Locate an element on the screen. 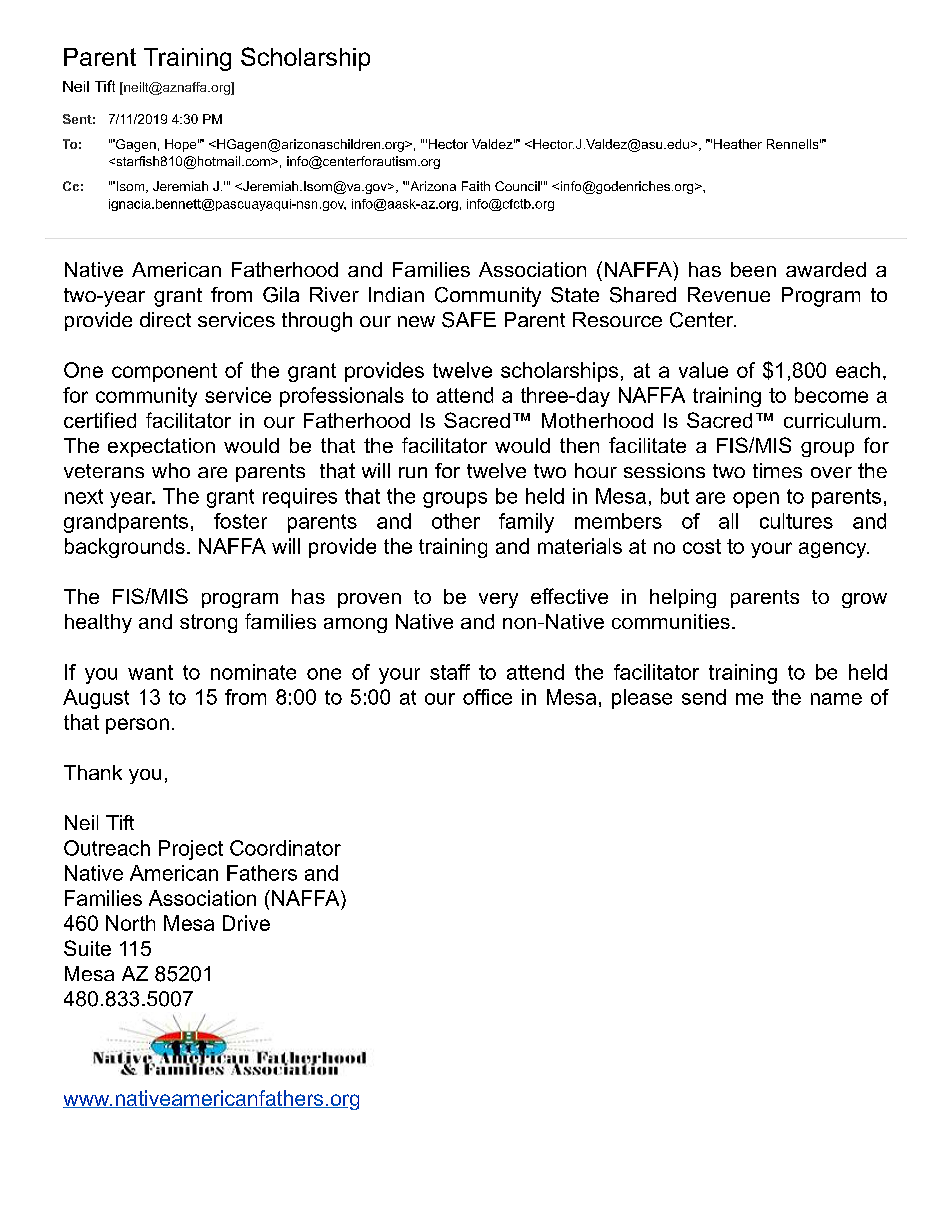 This screenshot has height=1232, width=952. strong is located at coordinates (208, 623).
